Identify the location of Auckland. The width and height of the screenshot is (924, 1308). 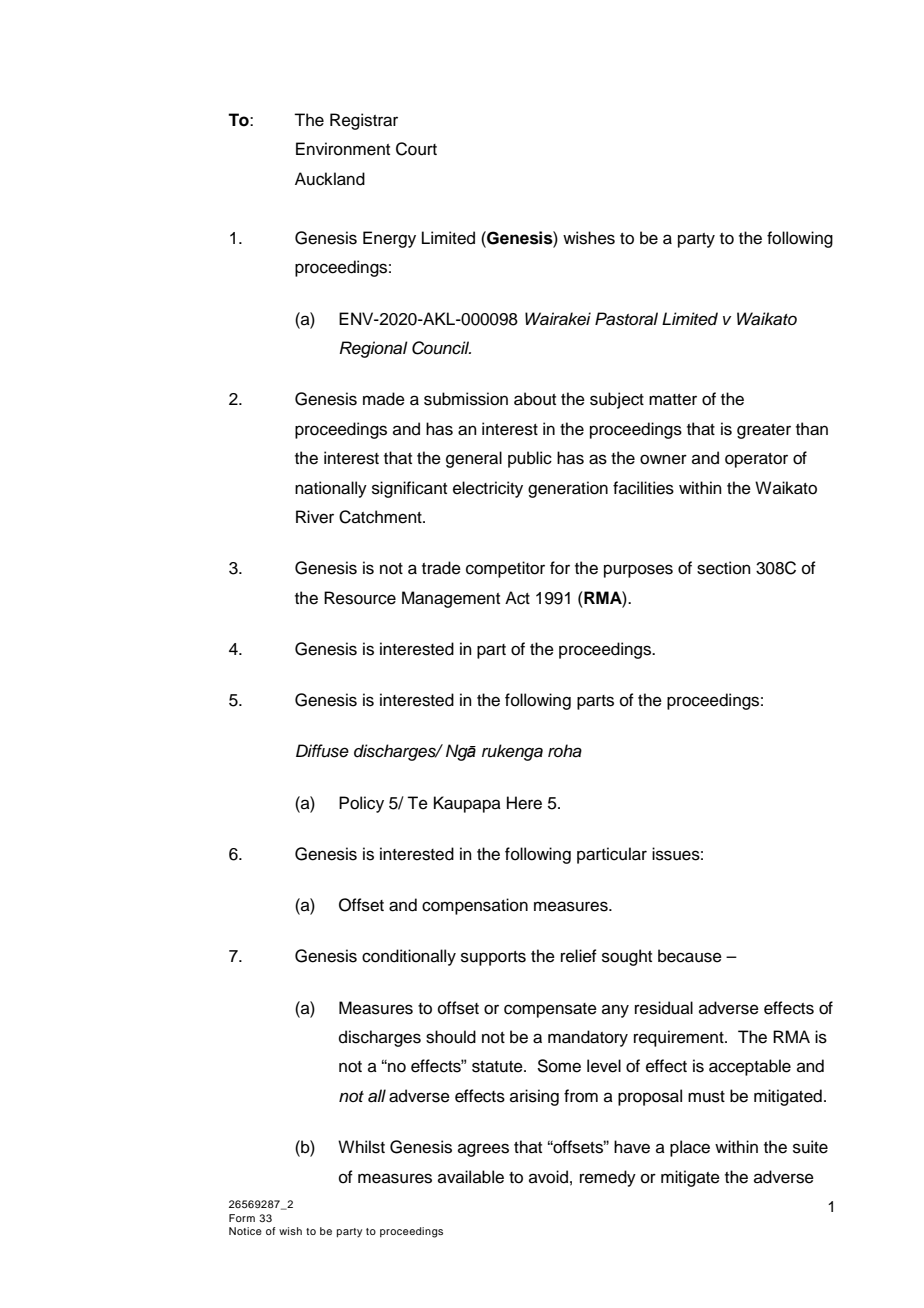
(330, 179).
